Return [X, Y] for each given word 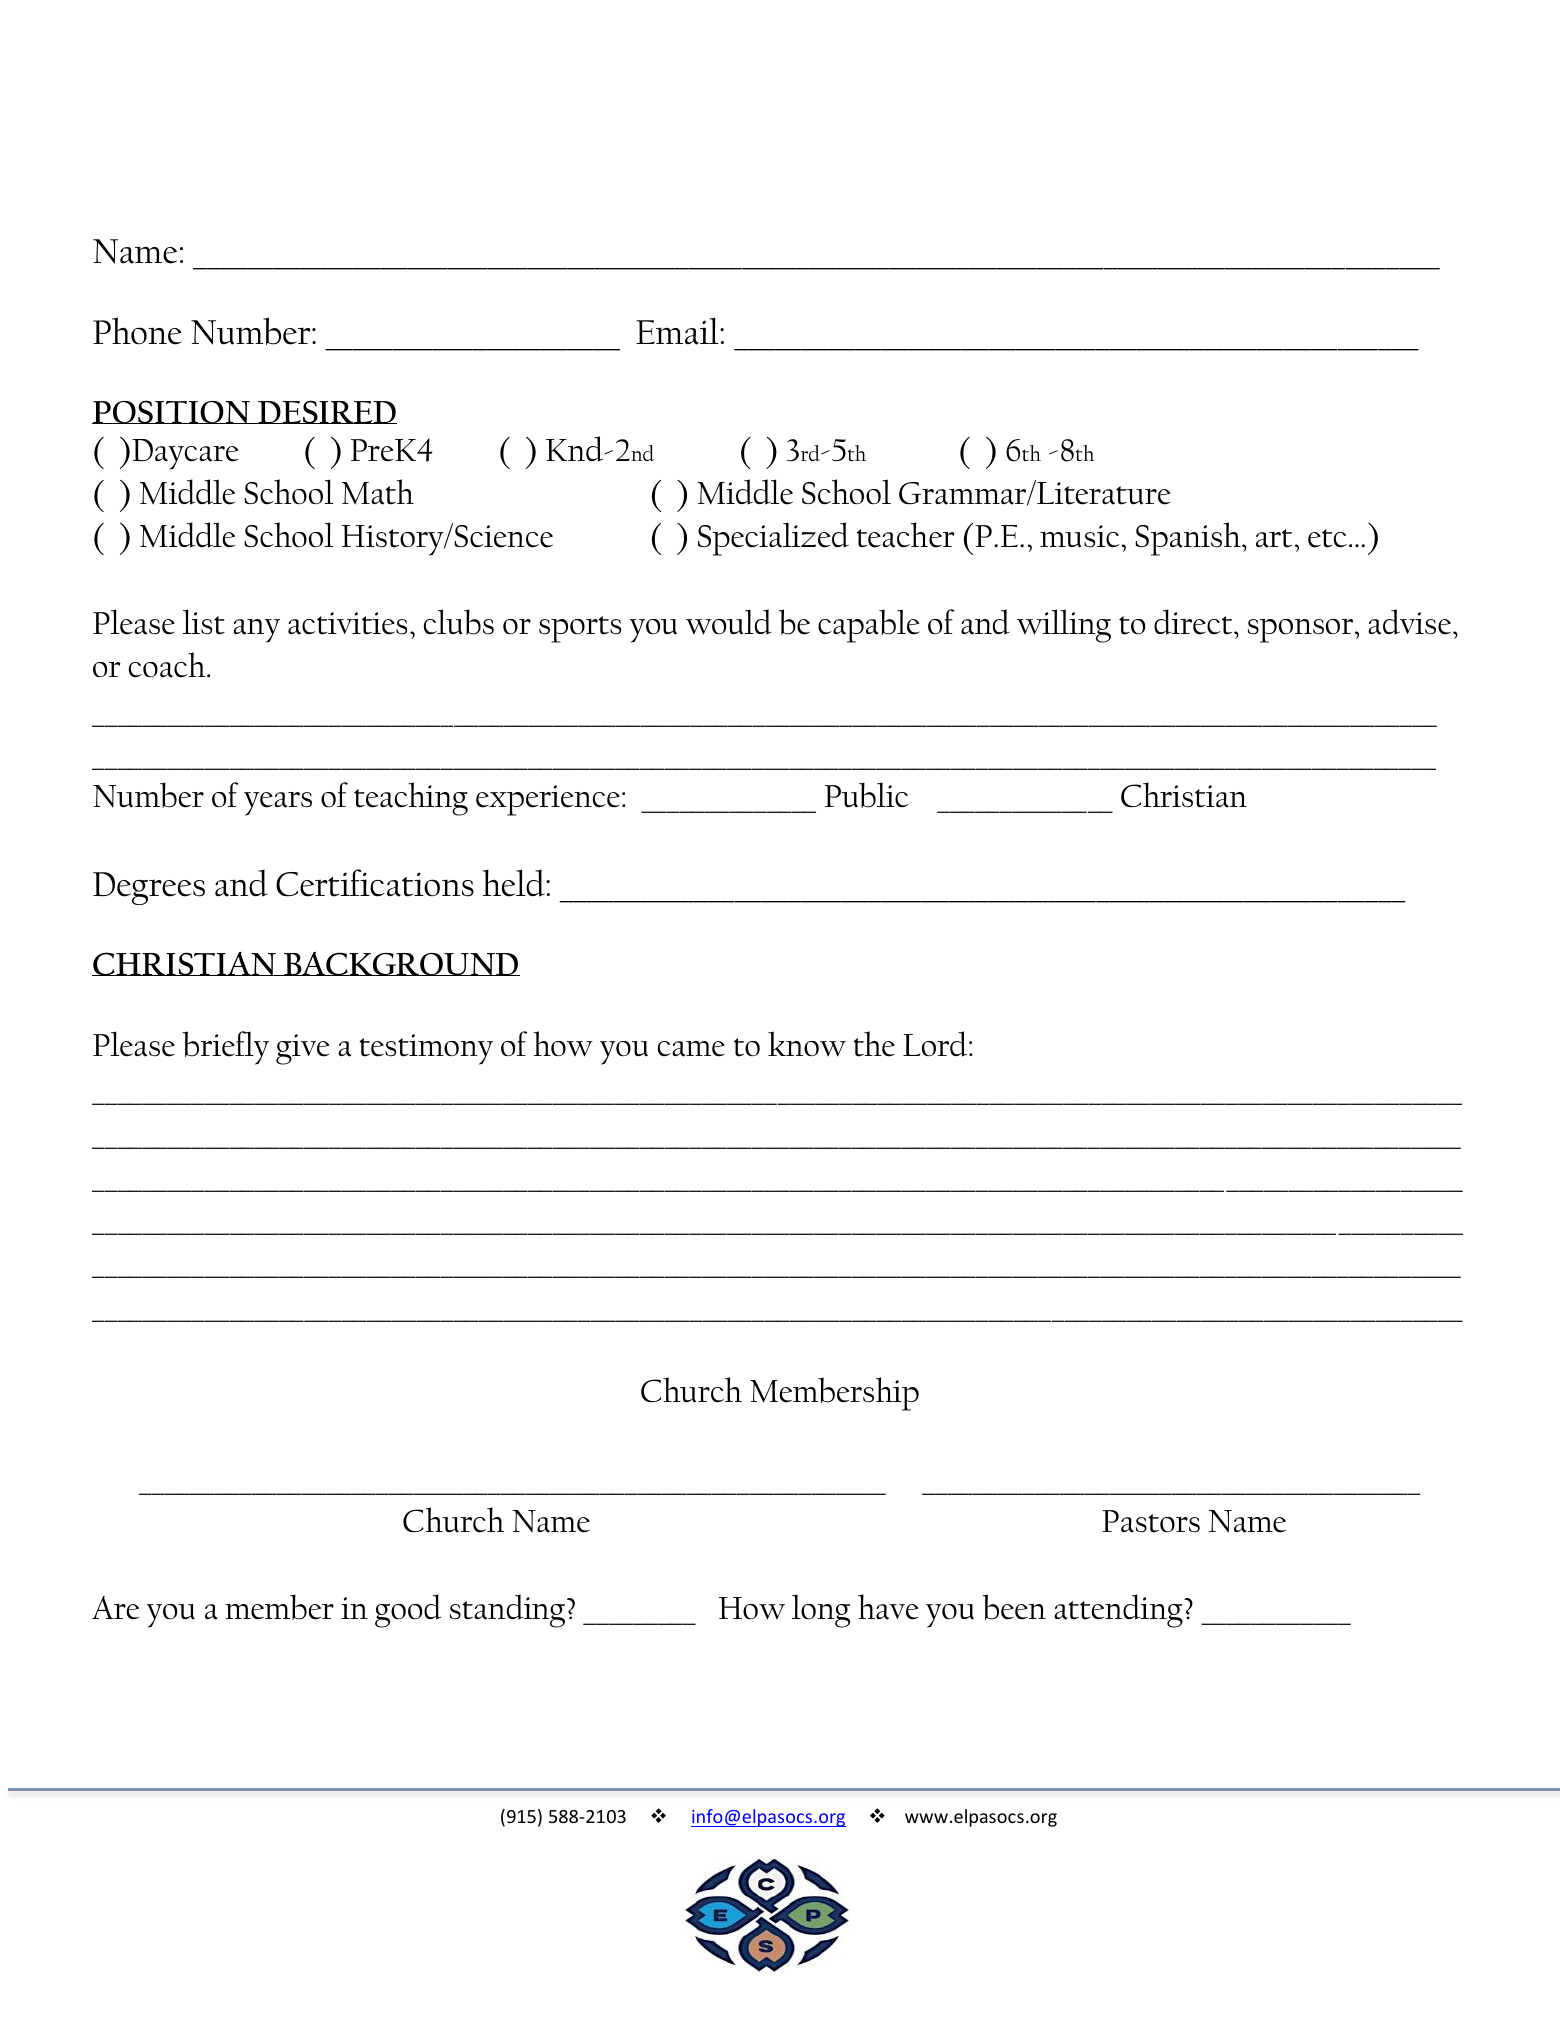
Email [678, 331]
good [408, 1611]
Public [867, 795]
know [807, 1044]
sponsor [1302, 631]
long [821, 1611]
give [303, 1049]
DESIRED [326, 412]
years [278, 804]
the [874, 1044]
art [1274, 538]
